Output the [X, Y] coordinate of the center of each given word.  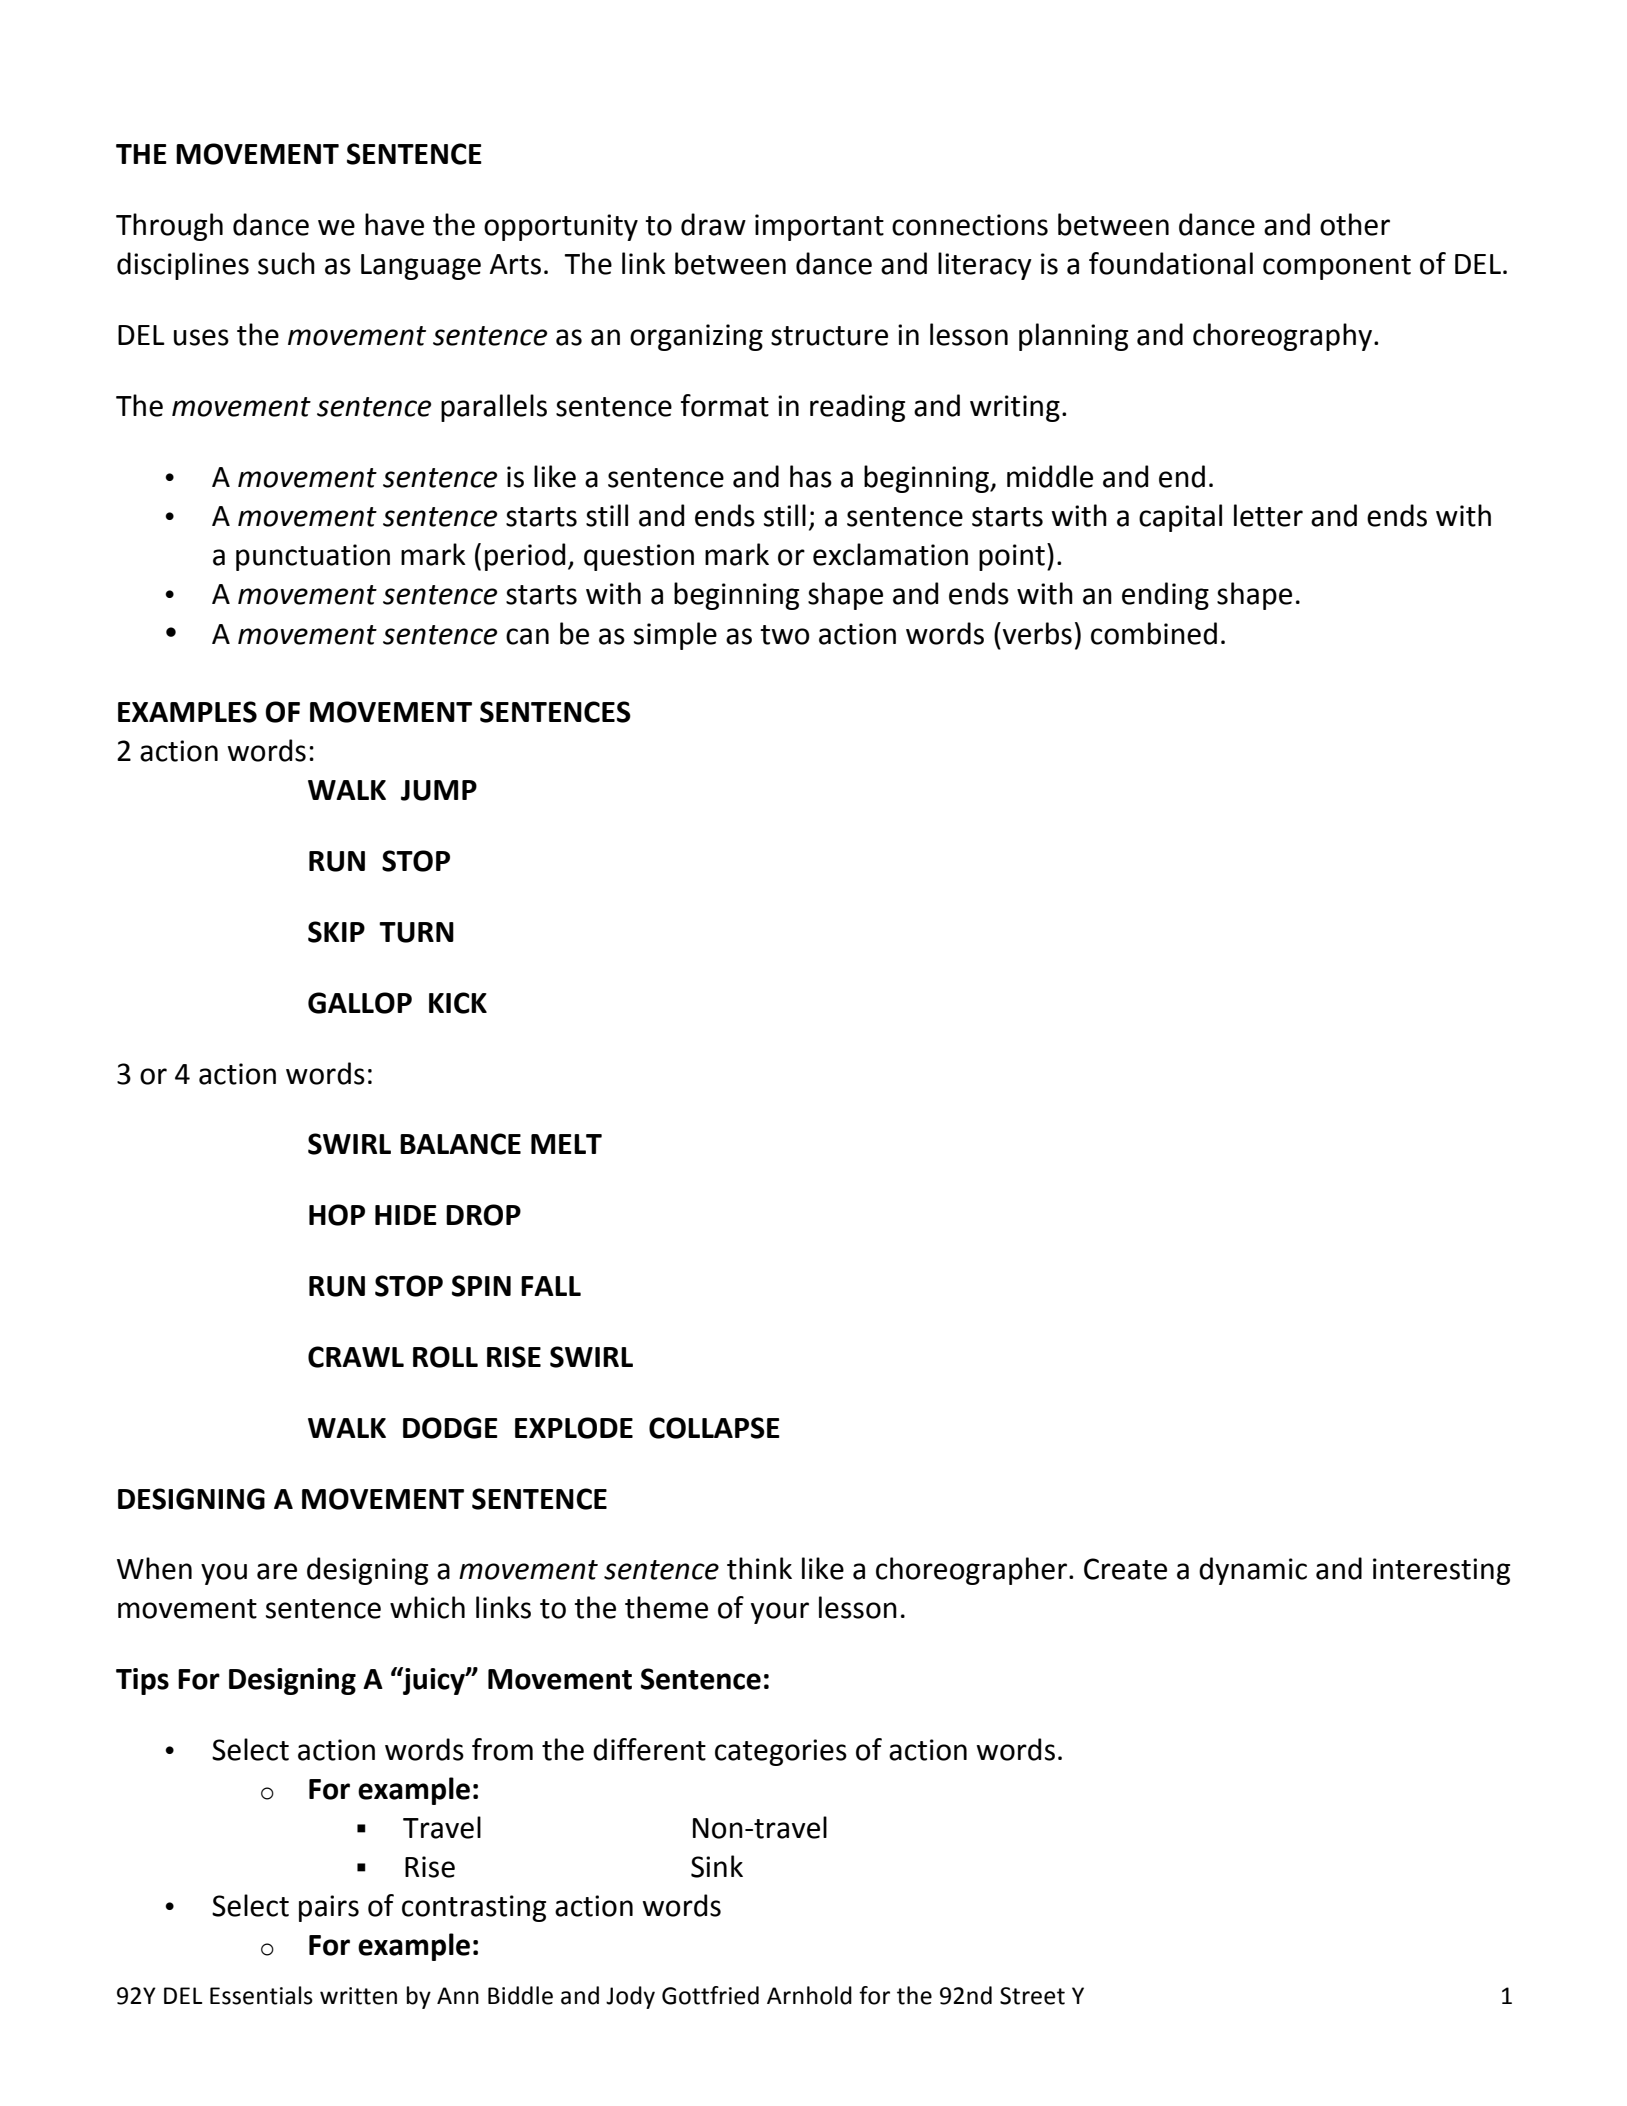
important [819, 227]
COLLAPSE [714, 1428]
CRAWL [356, 1357]
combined [1154, 633]
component [1337, 267]
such [286, 263]
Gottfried [710, 1995]
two [785, 635]
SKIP [336, 932]
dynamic [1253, 1571]
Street [1032, 1996]
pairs [329, 1908]
